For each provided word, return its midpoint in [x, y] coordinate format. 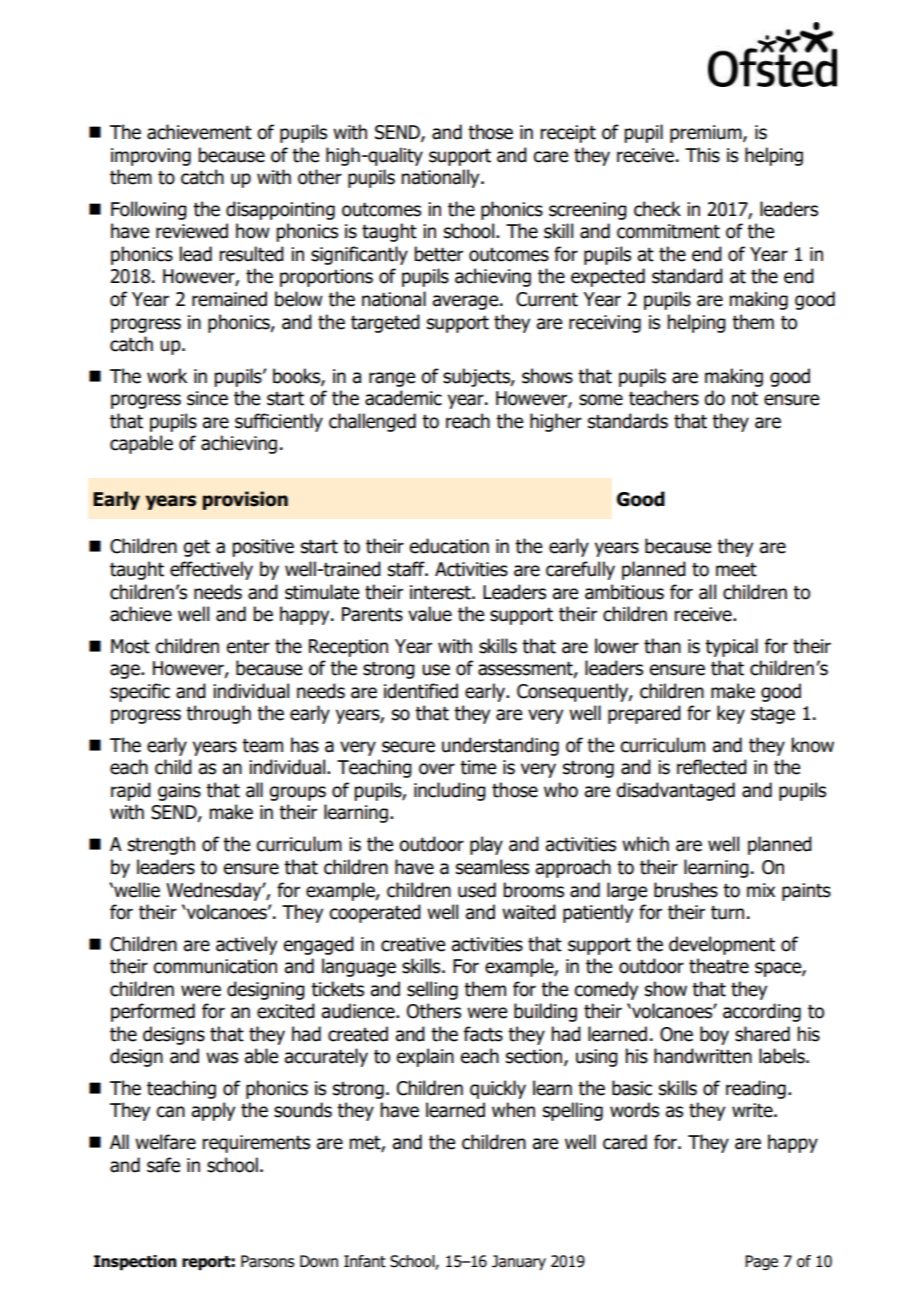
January [519, 1263]
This [702, 155]
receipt [568, 134]
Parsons [267, 1261]
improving [151, 157]
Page [761, 1263]
